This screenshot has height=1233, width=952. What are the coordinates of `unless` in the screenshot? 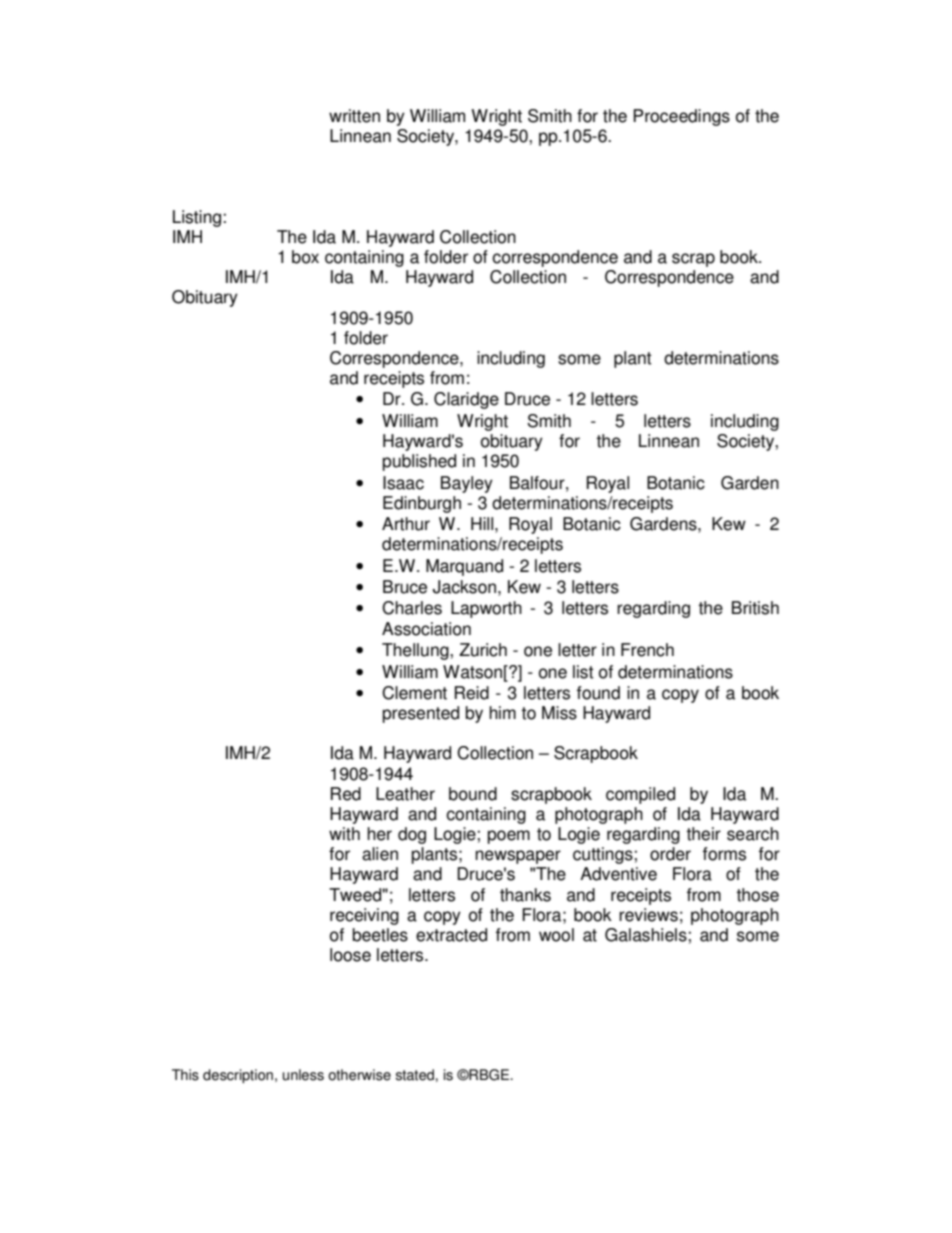 It's located at (303, 1075).
